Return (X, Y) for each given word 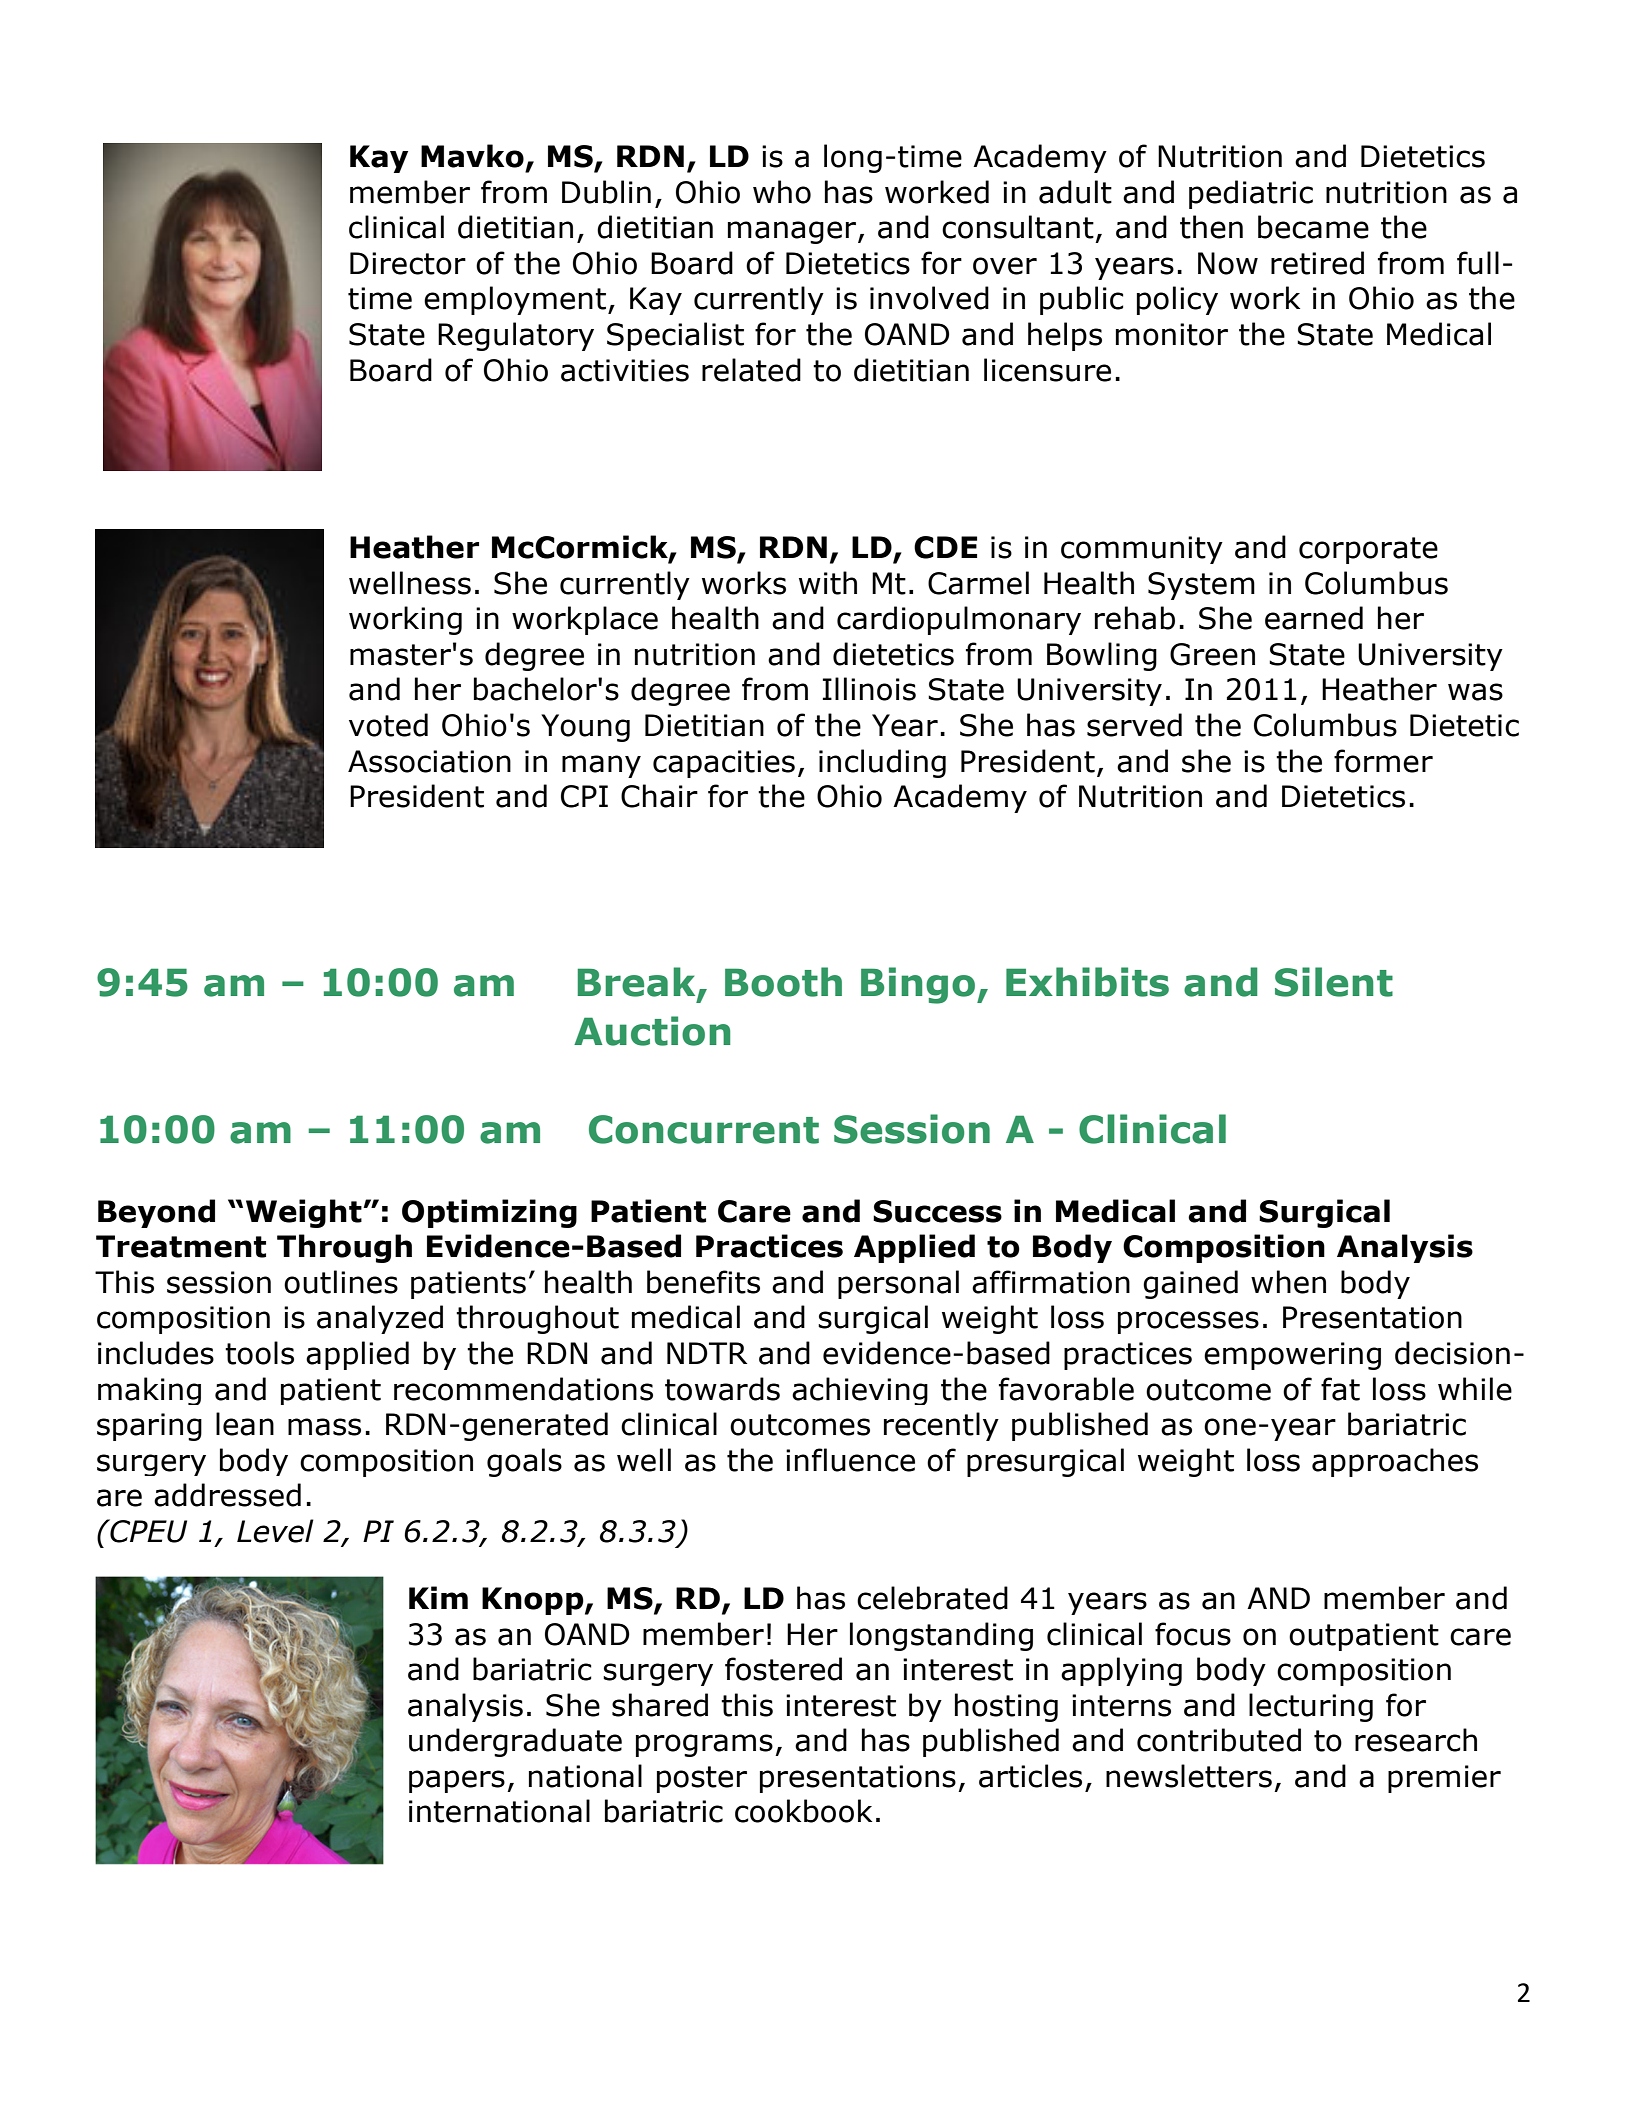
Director (408, 263)
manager (793, 232)
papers (457, 1781)
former (1383, 761)
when (1288, 1282)
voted (388, 725)
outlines (341, 1282)
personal (898, 1284)
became (1313, 227)
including (882, 763)
